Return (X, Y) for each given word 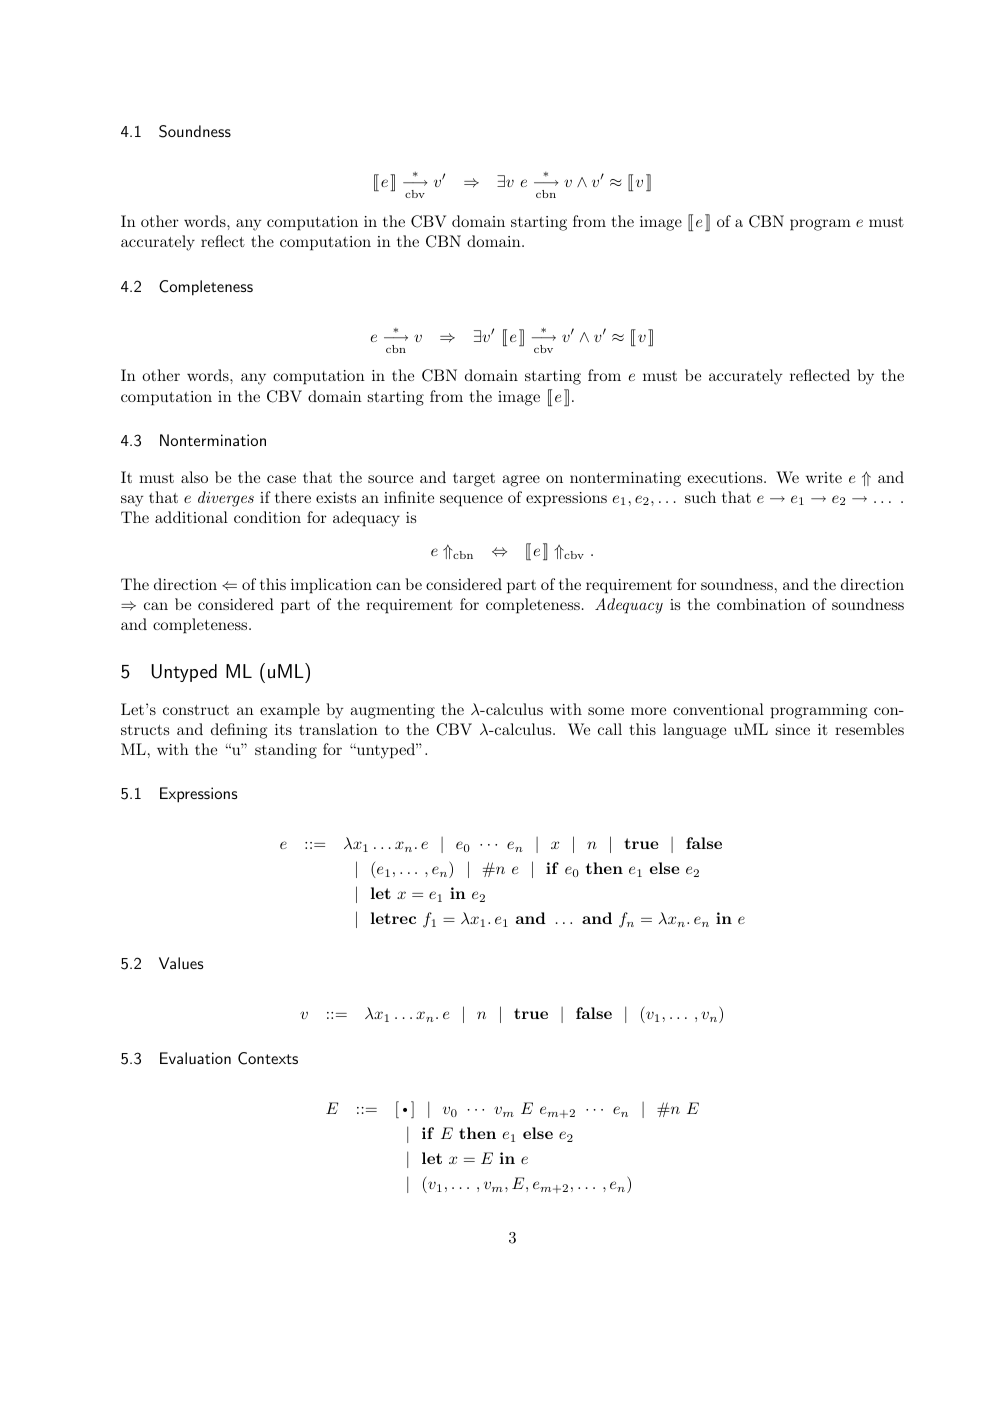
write (824, 477)
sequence (471, 501)
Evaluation (195, 1058)
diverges (226, 499)
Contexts (268, 1058)
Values (181, 963)
